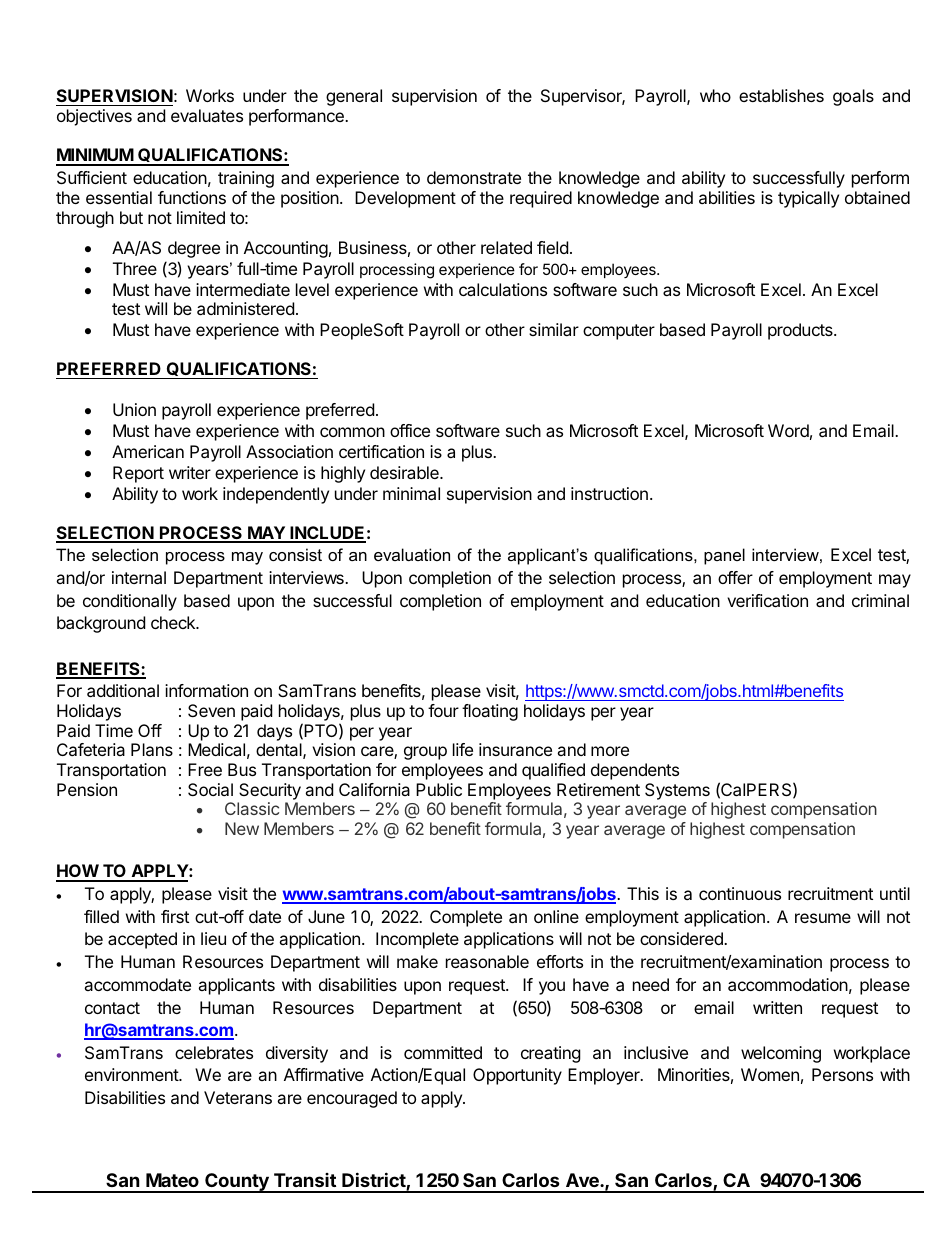 The width and height of the image is (952, 1233). Describe the element at coordinates (490, 712) in the image. I see `floating` at that location.
